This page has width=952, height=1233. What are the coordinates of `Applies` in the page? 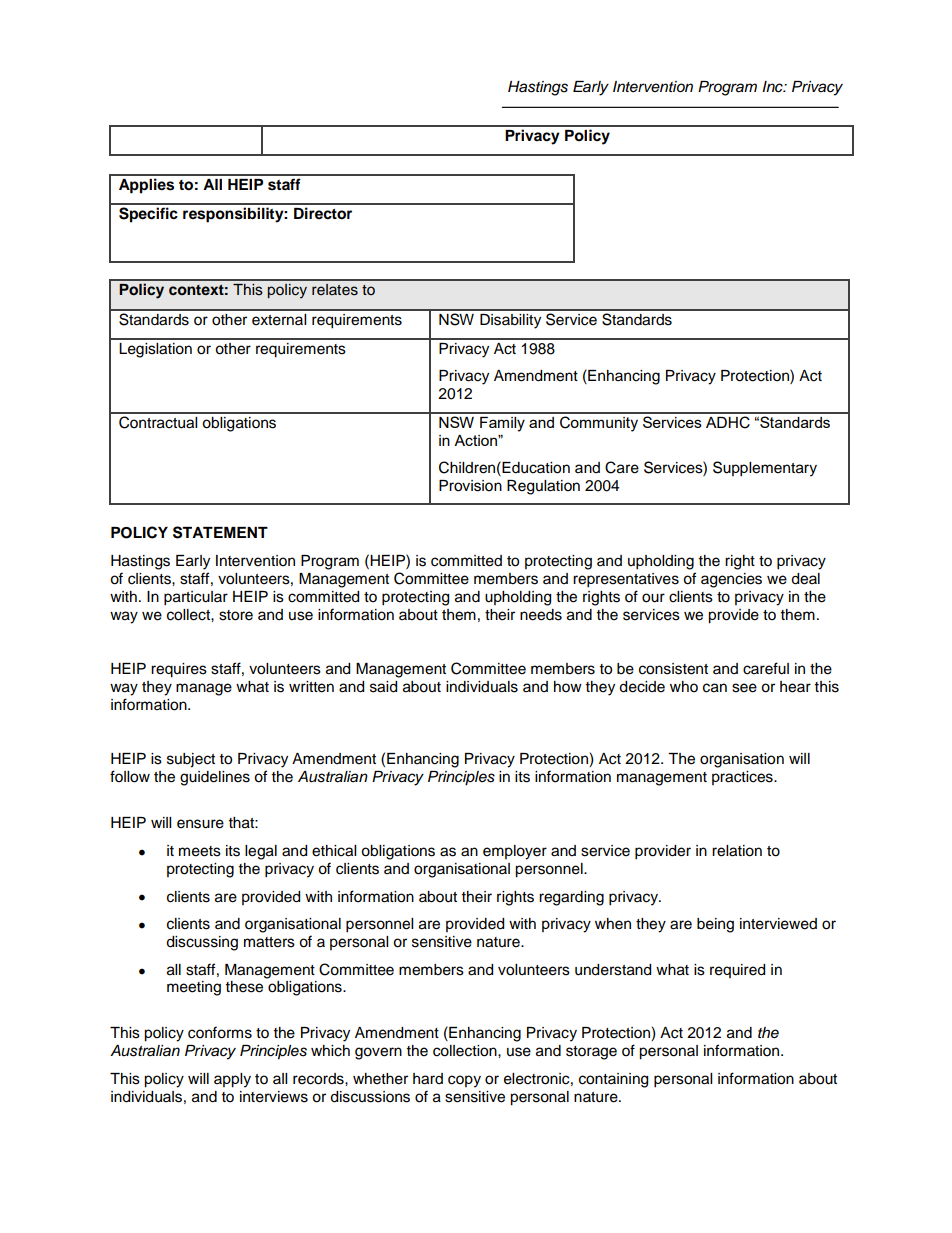 It's located at (146, 186).
